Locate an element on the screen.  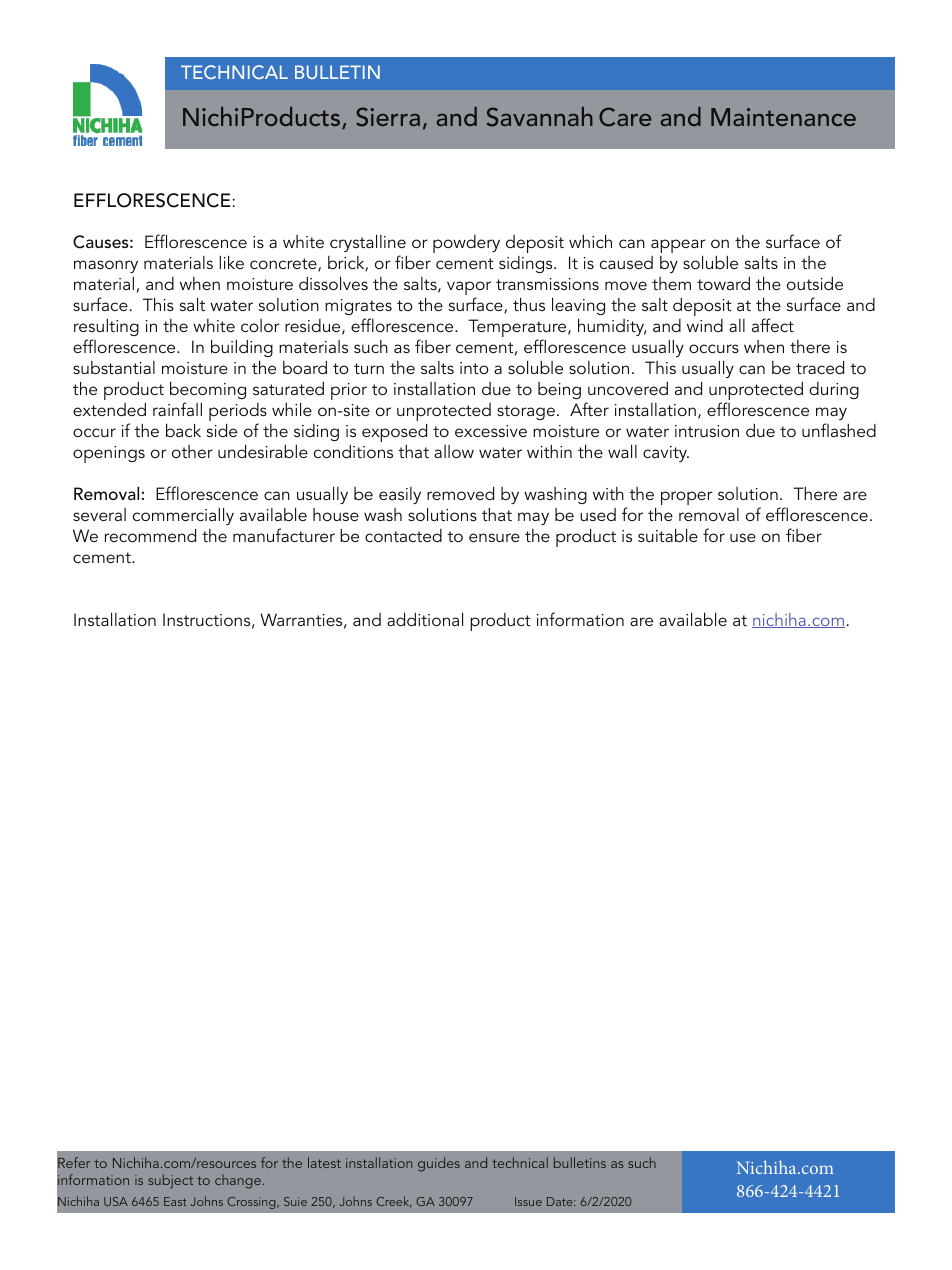
Maintenance is located at coordinates (783, 117).
